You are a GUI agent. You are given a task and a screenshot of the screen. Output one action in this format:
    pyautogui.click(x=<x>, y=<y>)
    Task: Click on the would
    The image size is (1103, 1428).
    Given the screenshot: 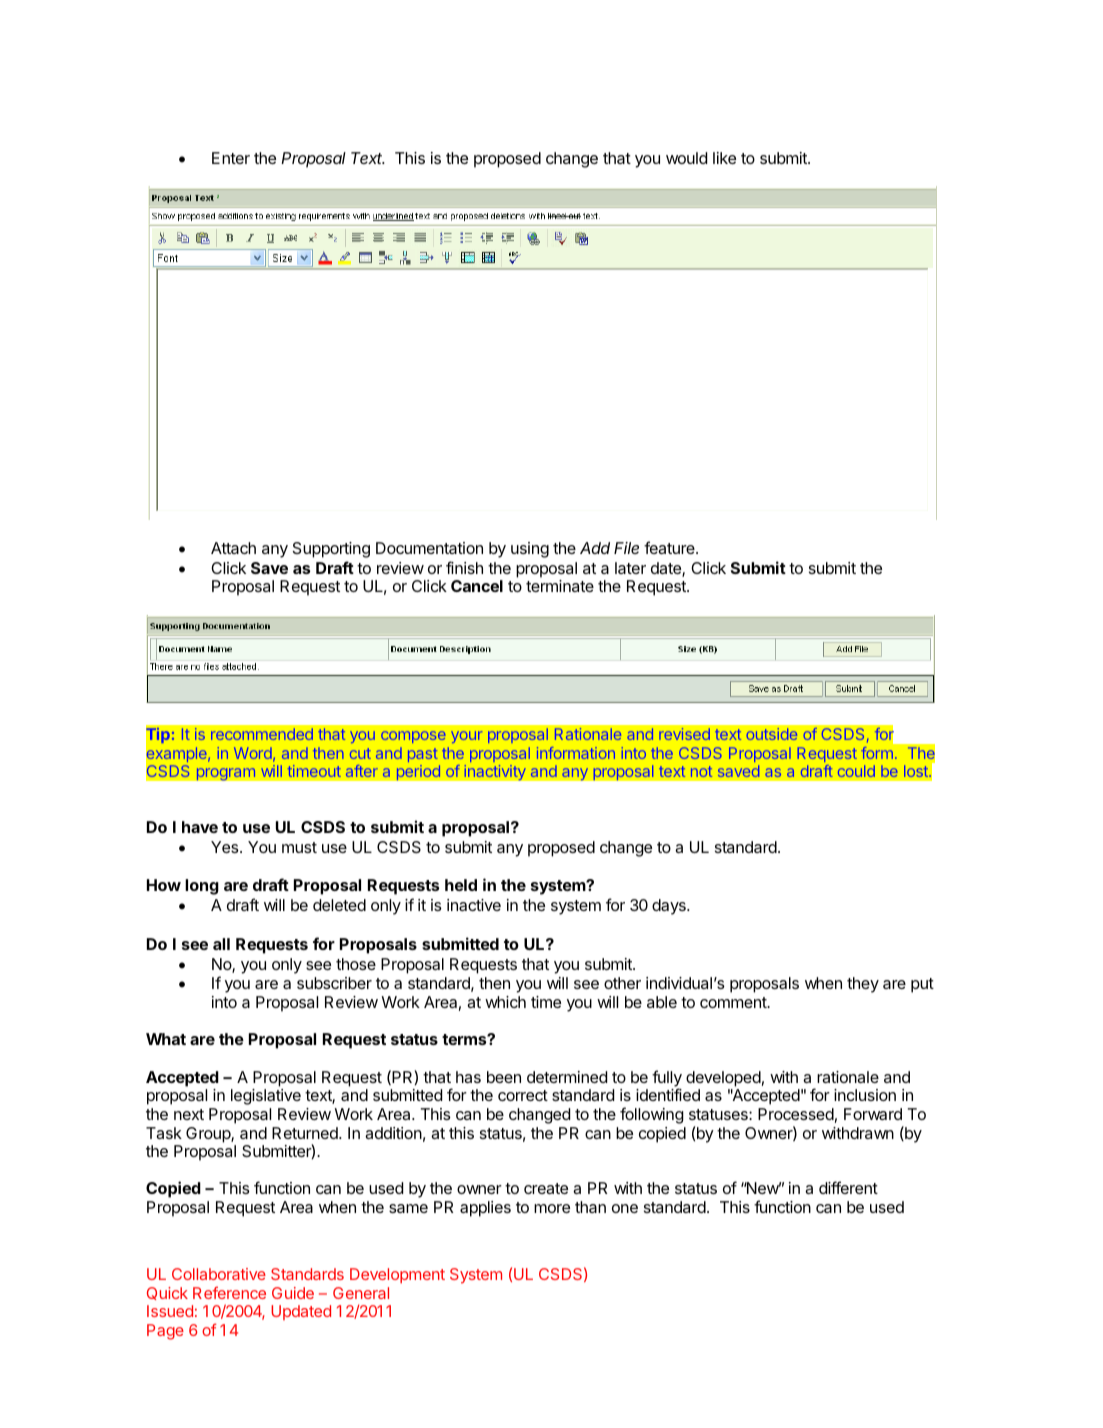 What is the action you would take?
    pyautogui.click(x=686, y=158)
